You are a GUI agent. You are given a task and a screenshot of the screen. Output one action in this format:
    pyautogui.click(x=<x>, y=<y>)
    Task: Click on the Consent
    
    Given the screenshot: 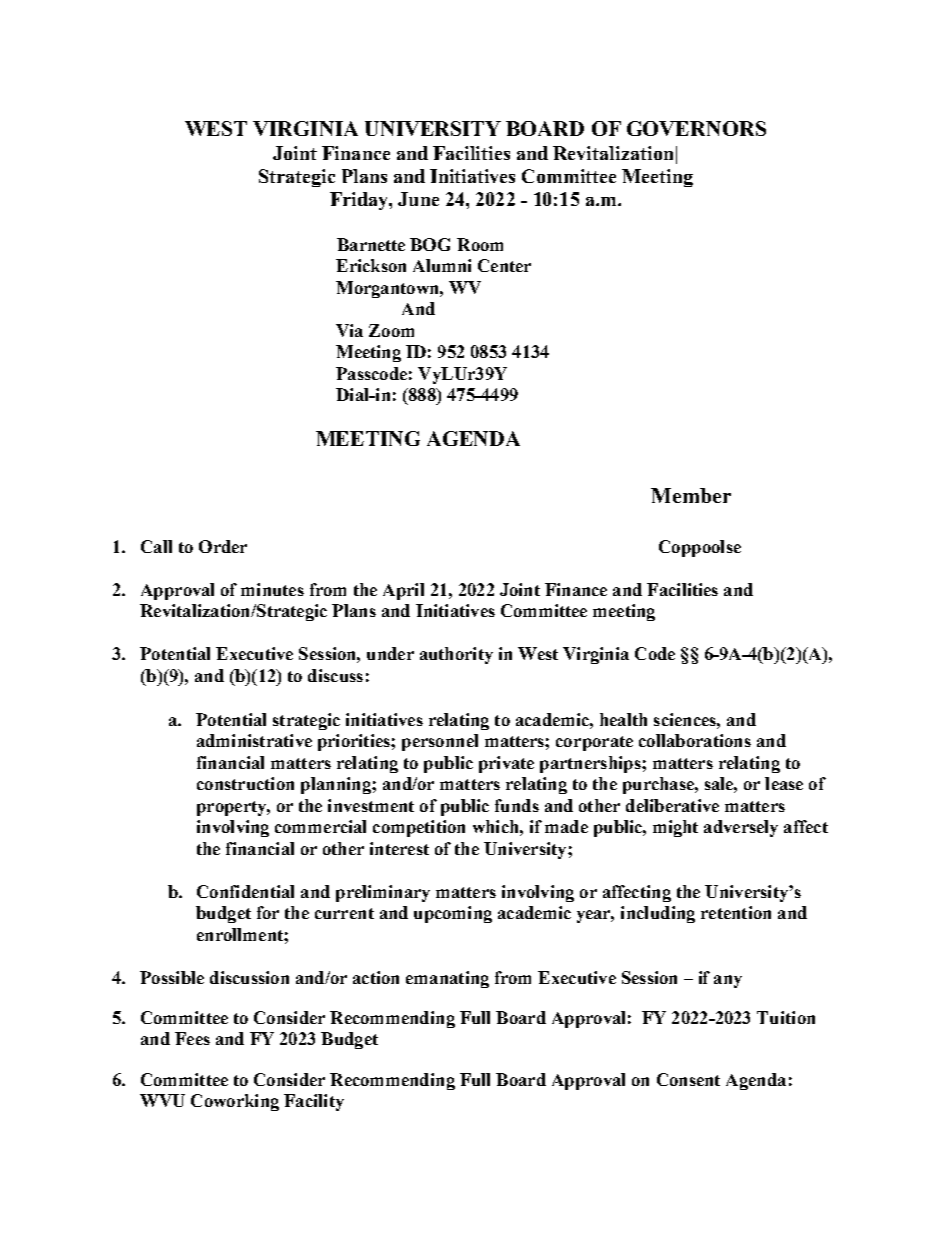 What is the action you would take?
    pyautogui.click(x=688, y=1079)
